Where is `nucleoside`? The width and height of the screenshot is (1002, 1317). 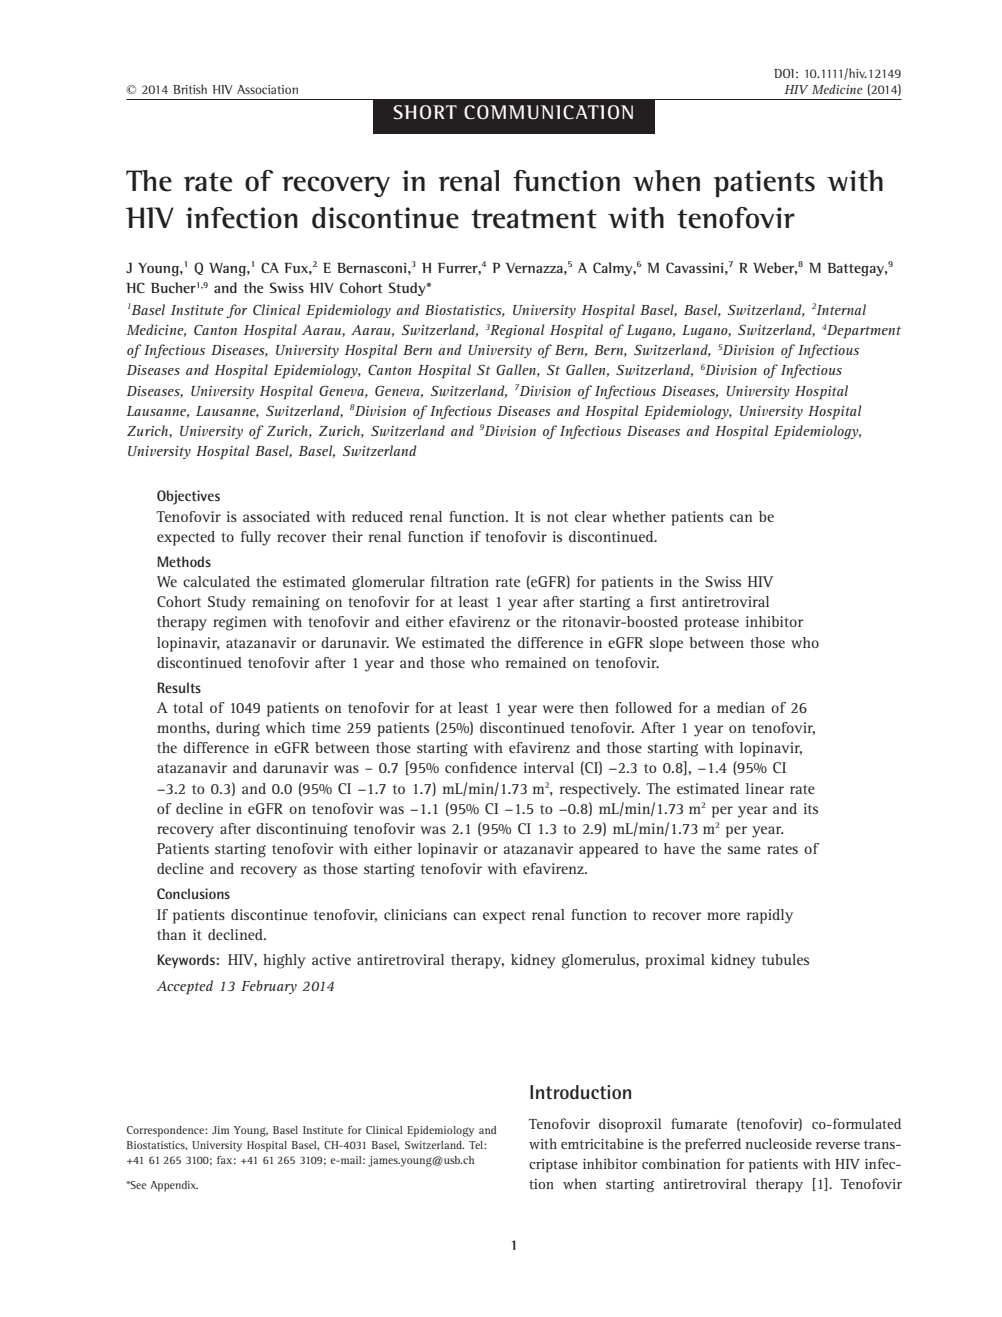
nucleoside is located at coordinates (778, 1143).
